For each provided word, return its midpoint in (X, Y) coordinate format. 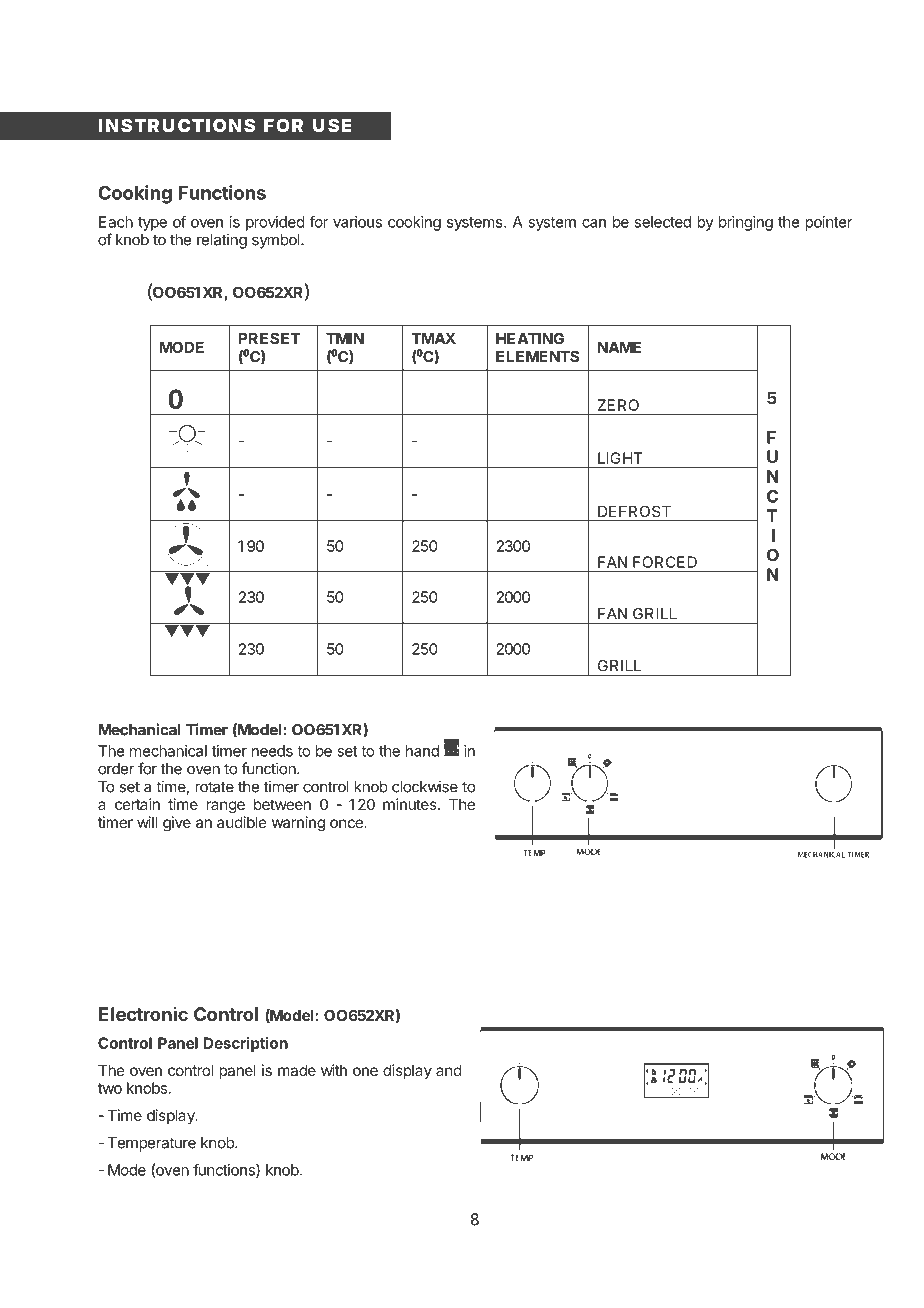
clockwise (425, 786)
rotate (214, 787)
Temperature (152, 1144)
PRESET (269, 338)
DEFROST (634, 511)
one (365, 1071)
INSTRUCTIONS (177, 125)
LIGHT (620, 458)
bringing (746, 223)
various (357, 222)
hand (422, 751)
